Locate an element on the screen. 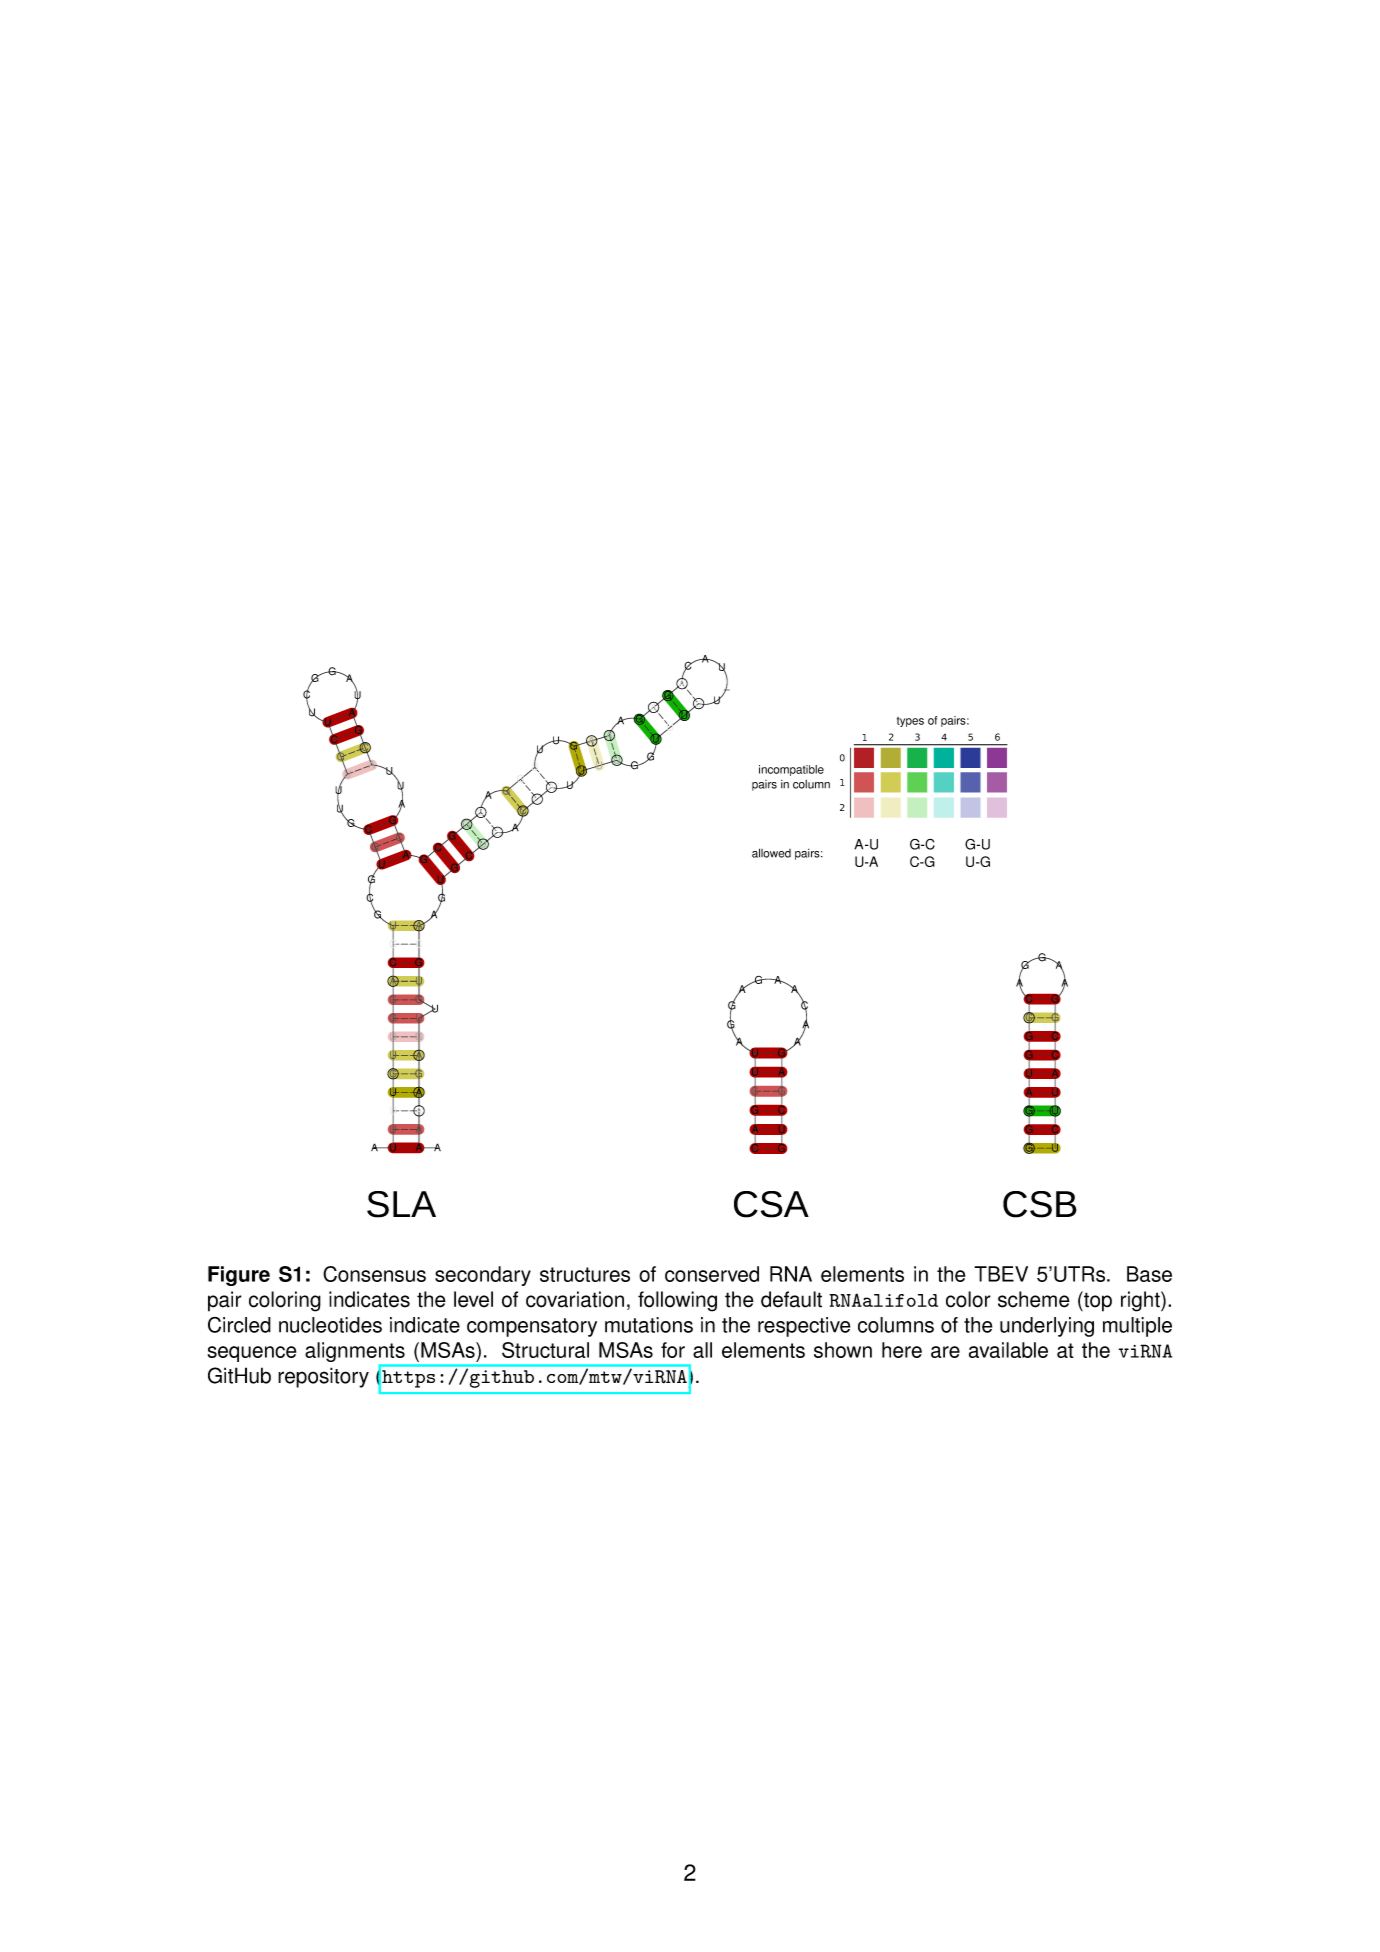  CSA is located at coordinates (771, 1204).
